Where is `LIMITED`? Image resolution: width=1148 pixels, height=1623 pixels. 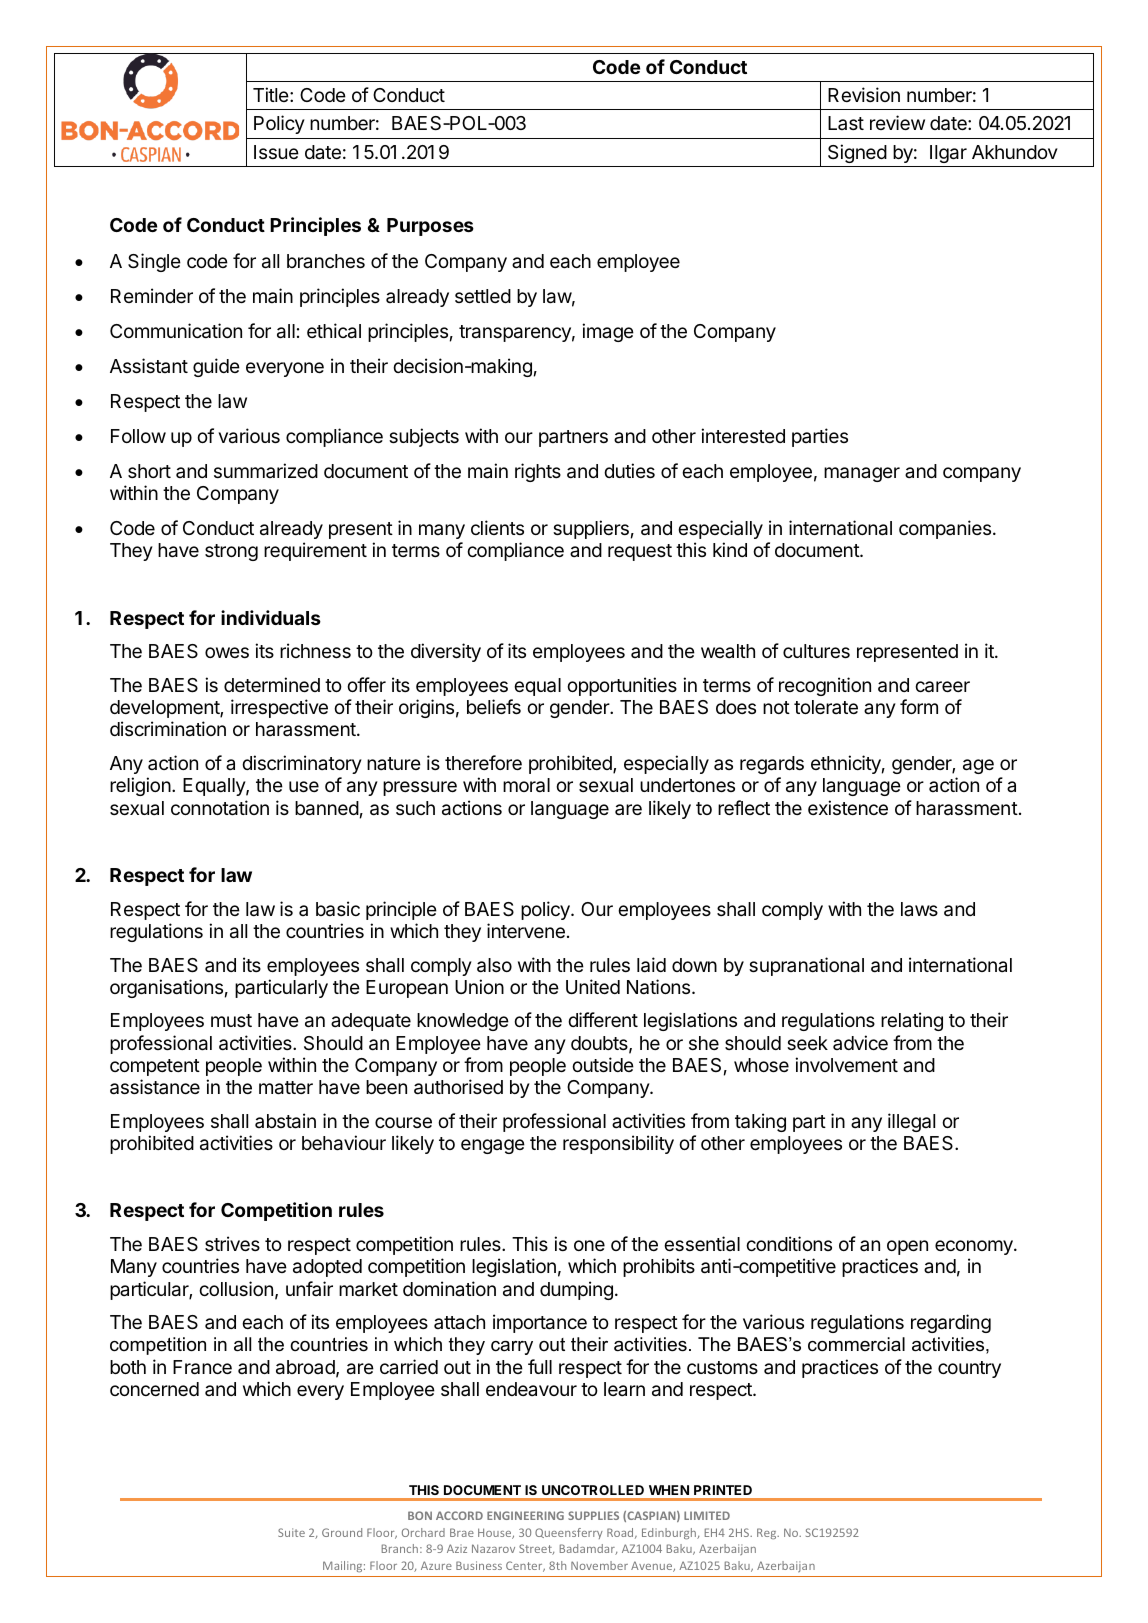
LIMITED is located at coordinates (707, 1515).
